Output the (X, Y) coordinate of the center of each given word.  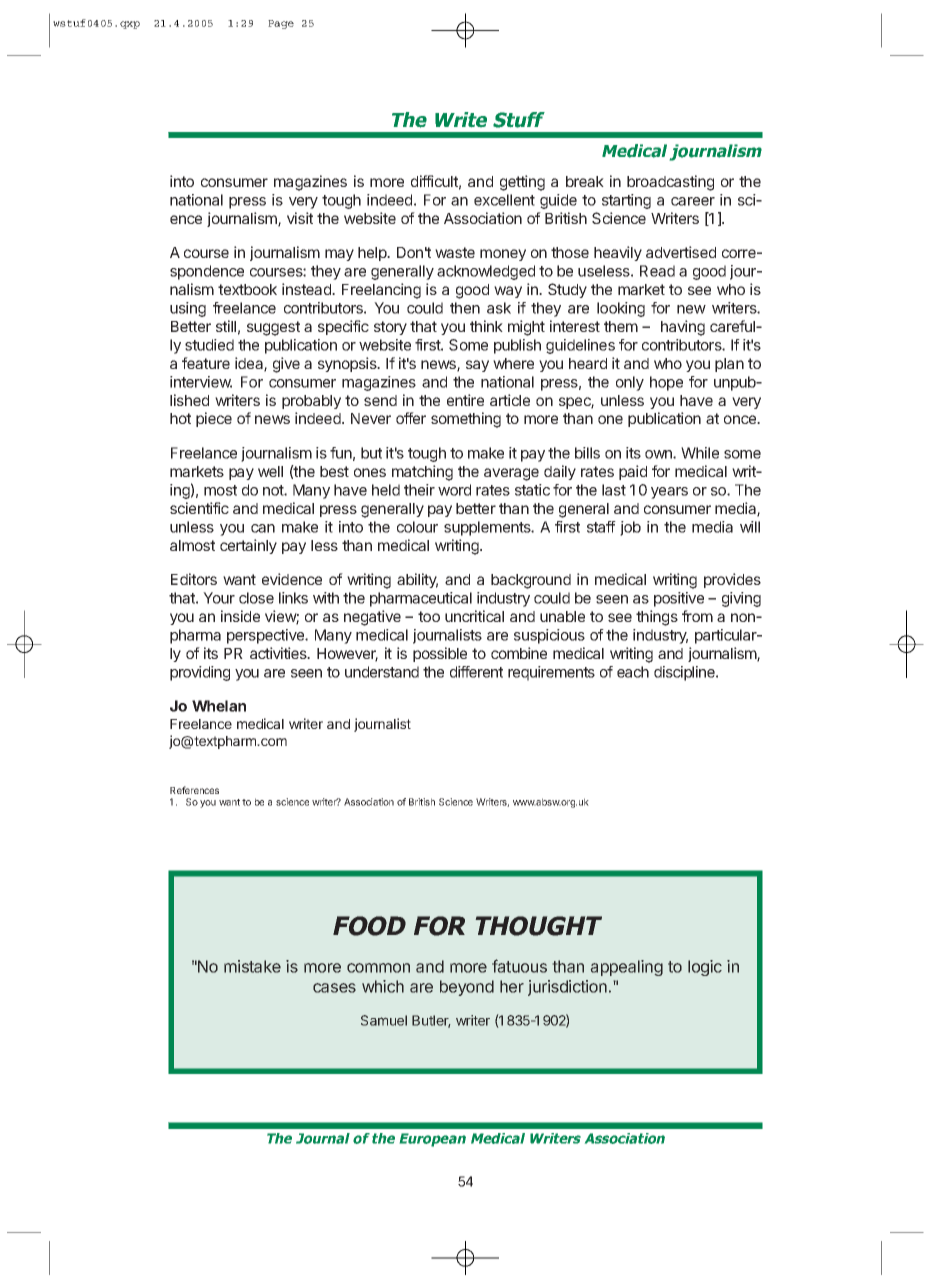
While (700, 453)
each (633, 672)
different (476, 672)
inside (240, 616)
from (697, 616)
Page (281, 24)
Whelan (219, 706)
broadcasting (670, 183)
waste (455, 252)
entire (465, 400)
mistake (252, 966)
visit (300, 218)
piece (214, 419)
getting (522, 183)
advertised (681, 252)
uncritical (474, 616)
